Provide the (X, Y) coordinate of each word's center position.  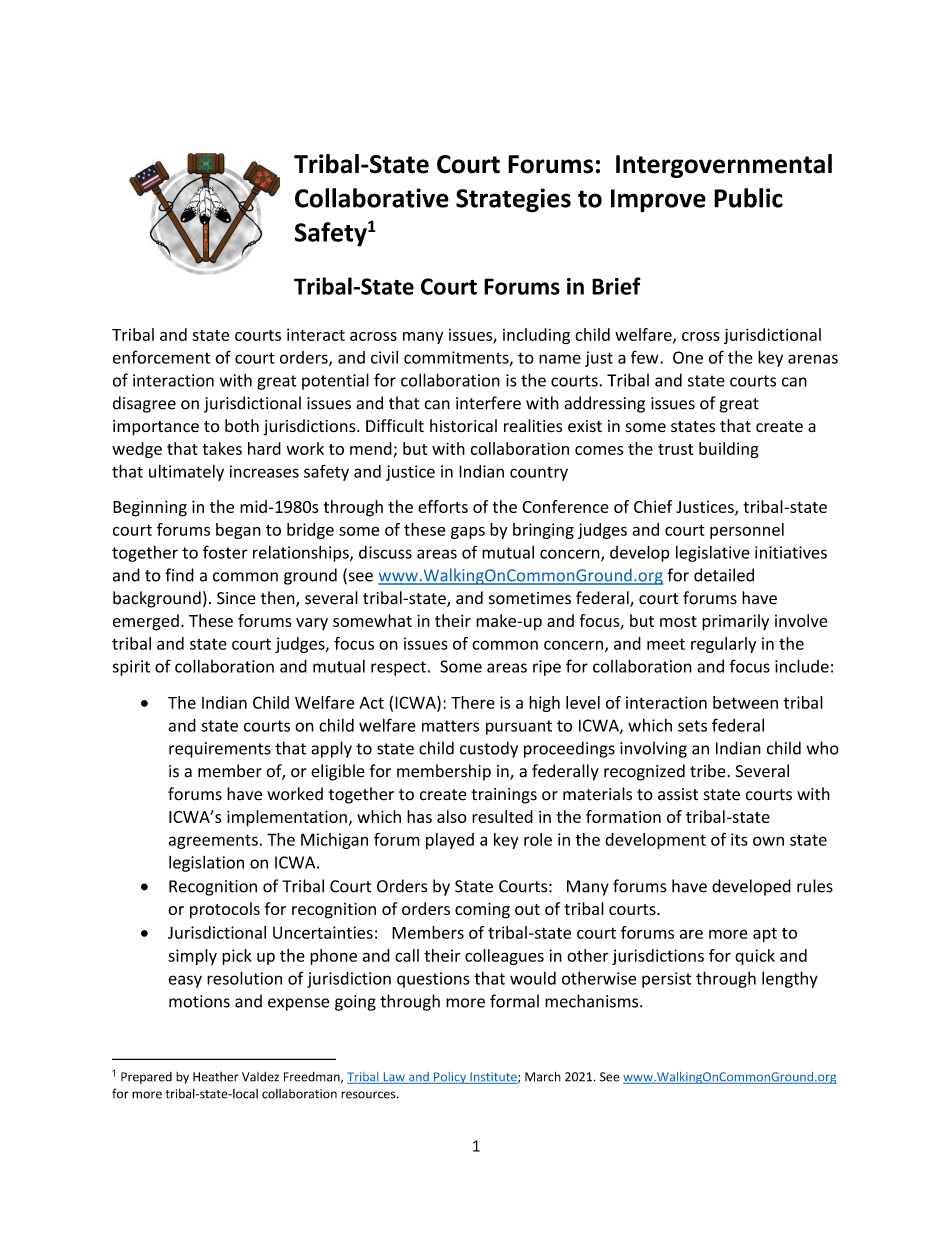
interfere (488, 403)
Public (748, 198)
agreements (213, 841)
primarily (735, 622)
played (450, 841)
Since (236, 598)
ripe (547, 668)
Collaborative (372, 198)
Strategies (513, 200)
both (242, 426)
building (729, 450)
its (739, 839)
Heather (215, 1077)
